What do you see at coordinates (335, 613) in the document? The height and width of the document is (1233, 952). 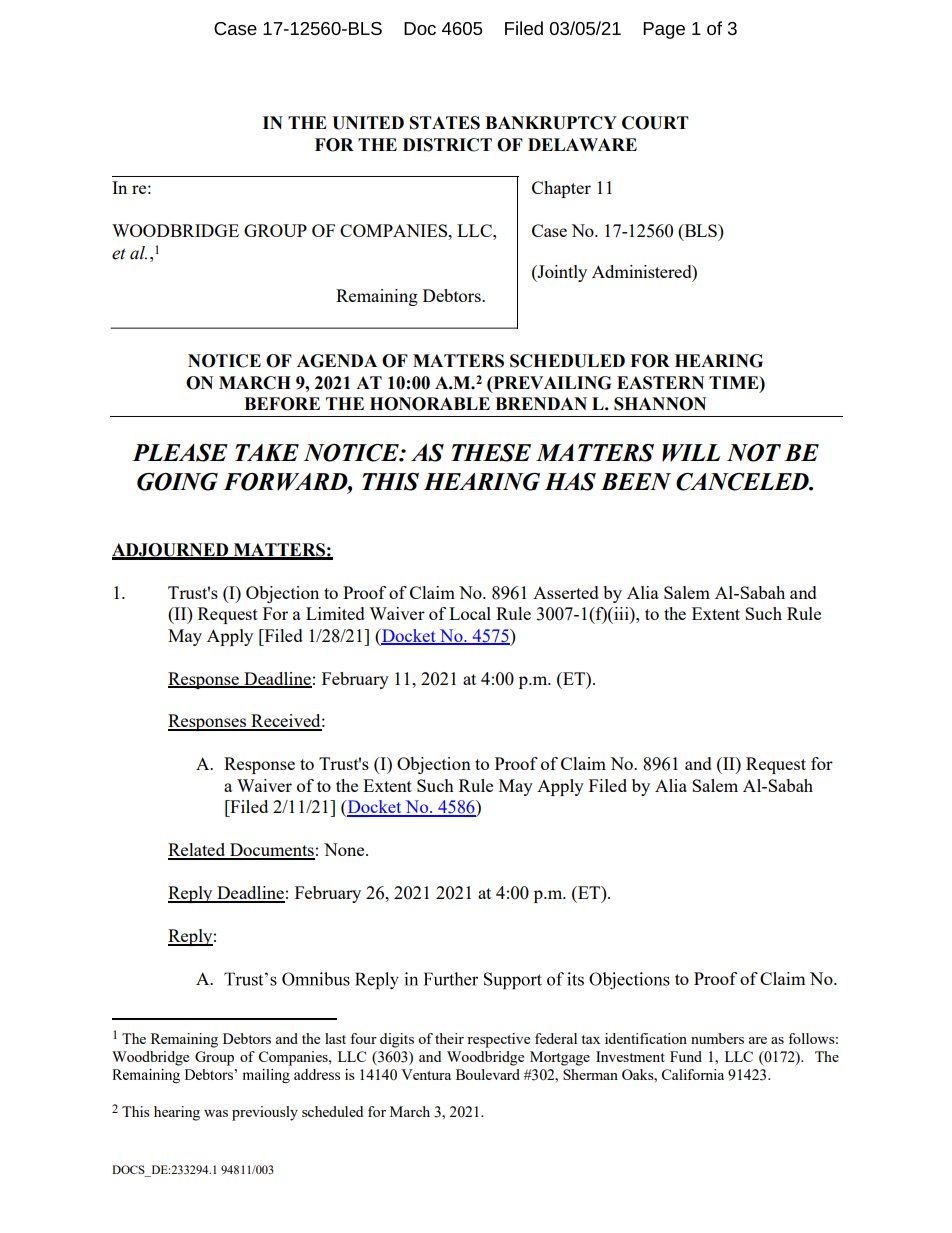 I see `Limited` at bounding box center [335, 613].
